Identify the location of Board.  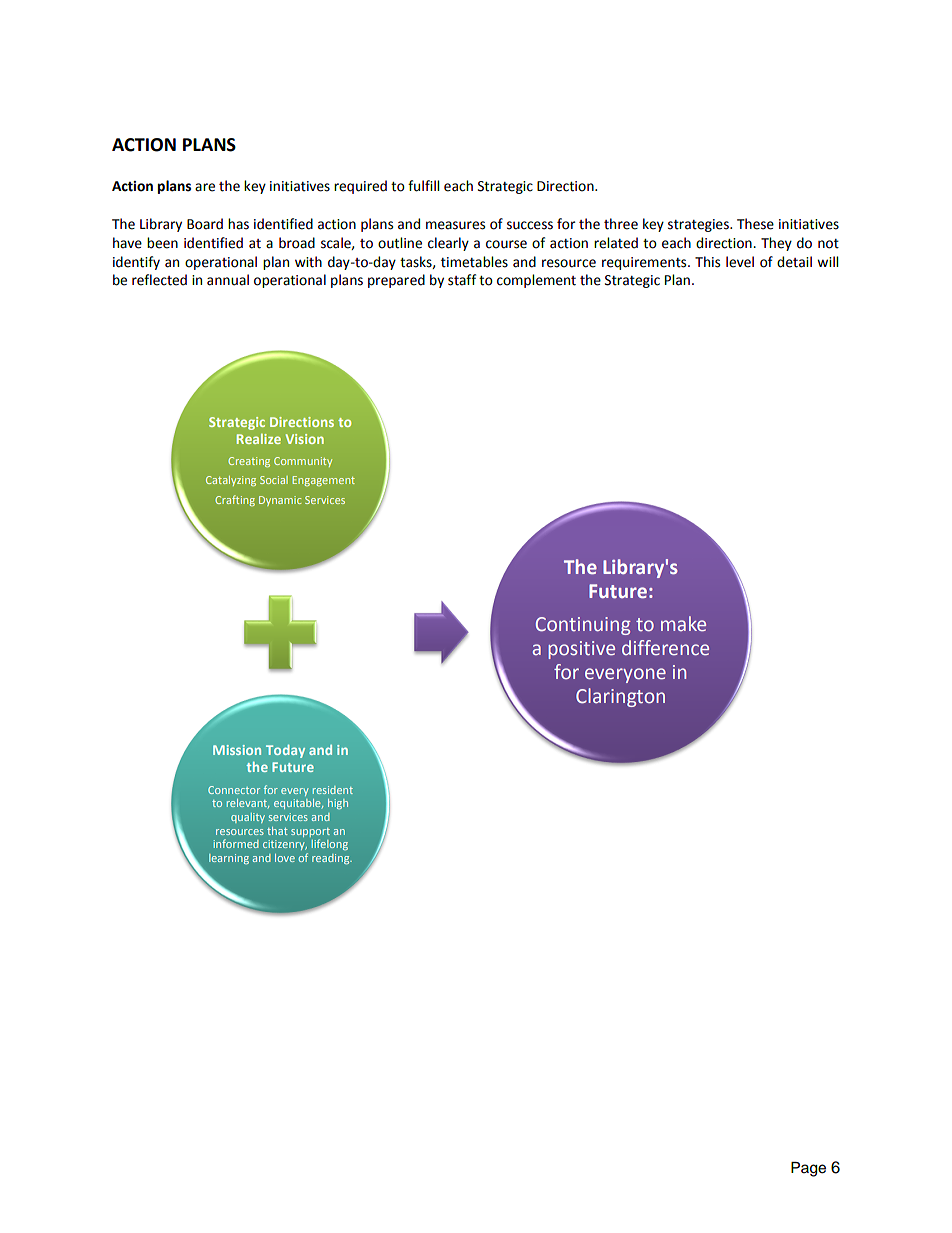
(205, 224).
